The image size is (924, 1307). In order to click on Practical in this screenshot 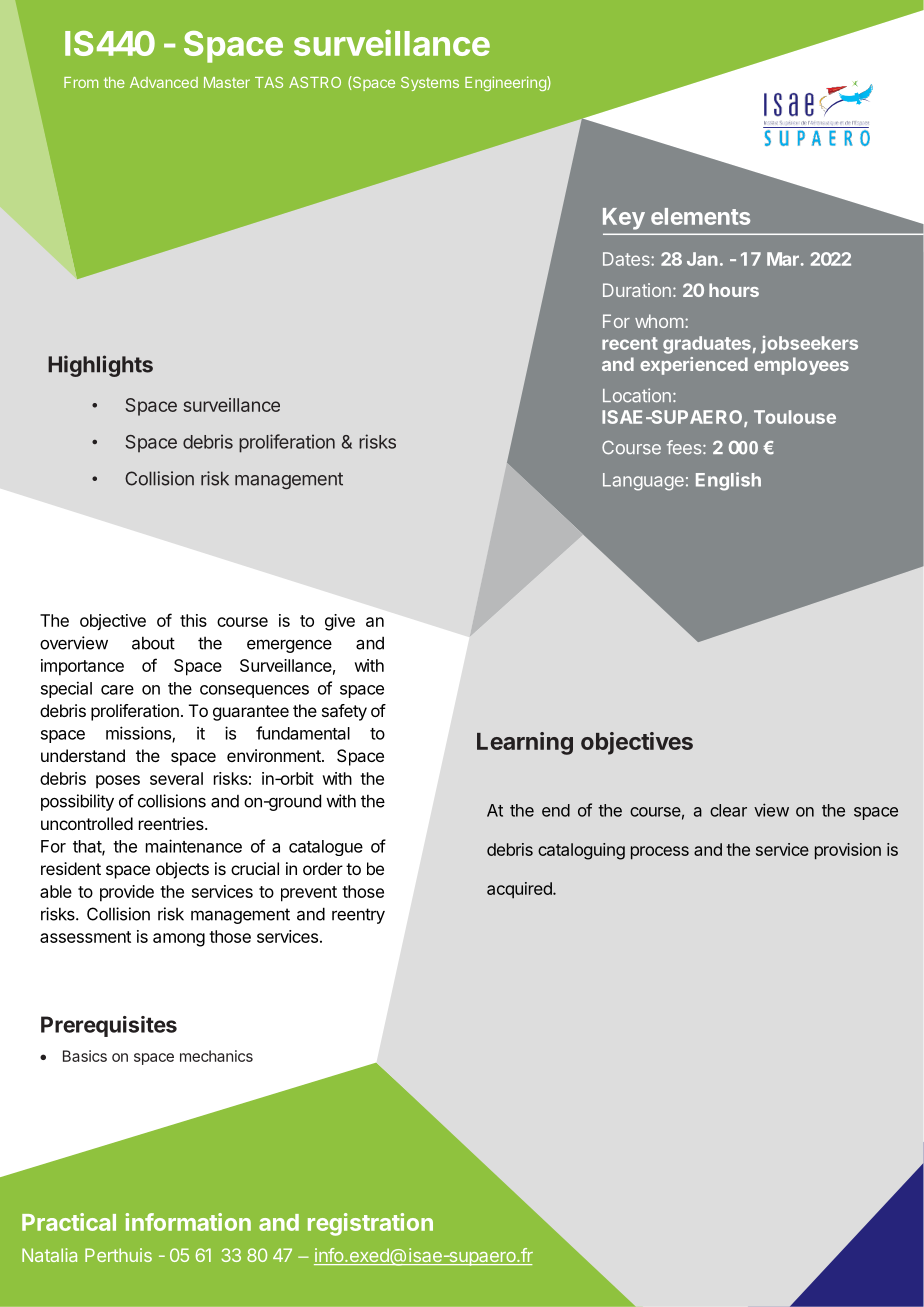, I will do `click(69, 1222)`.
